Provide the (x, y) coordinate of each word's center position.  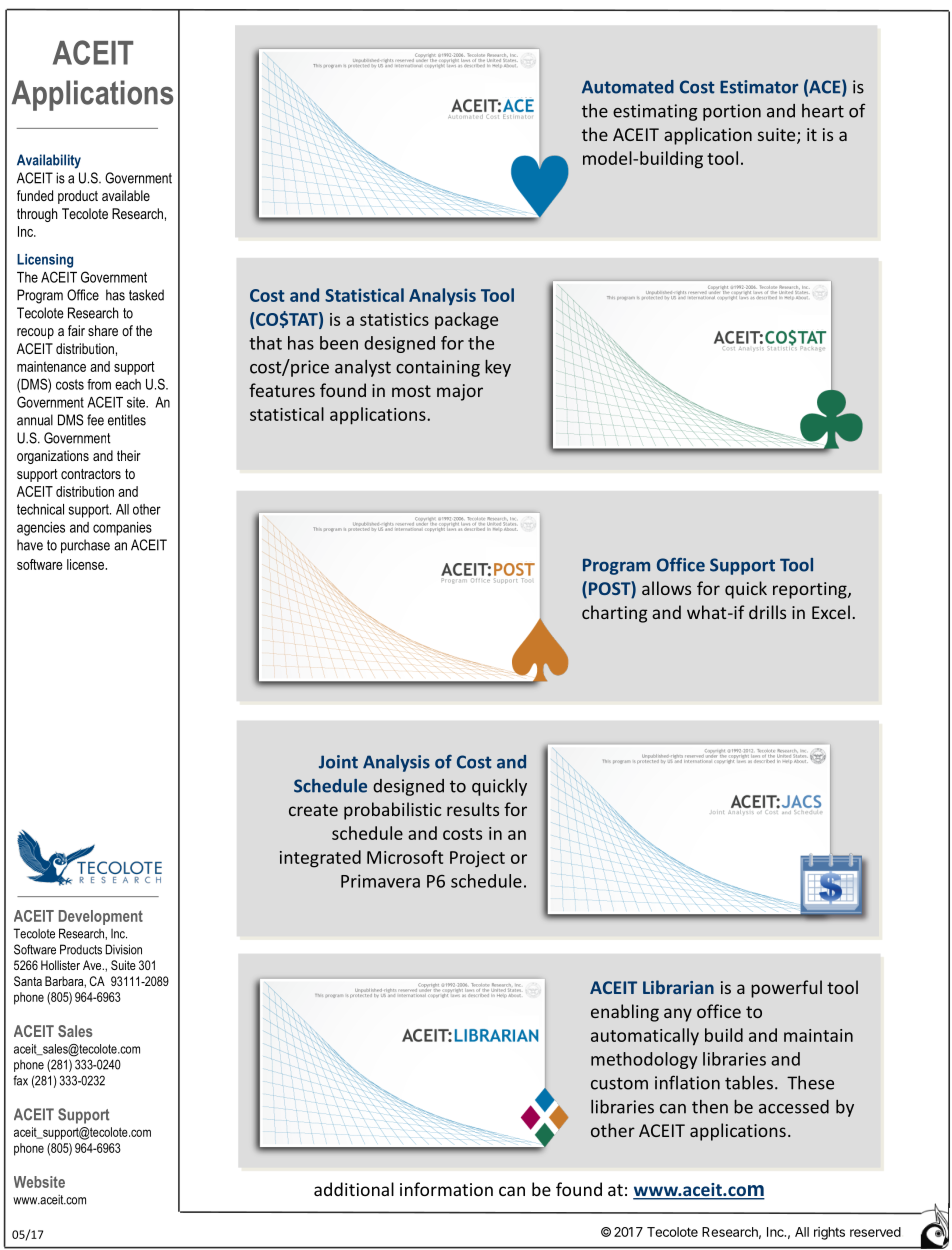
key (498, 368)
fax (20, 1080)
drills (767, 612)
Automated (628, 87)
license (86, 564)
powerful (786, 989)
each (128, 384)
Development (101, 917)
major (460, 392)
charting (614, 614)
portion (732, 112)
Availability (49, 161)
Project (477, 859)
